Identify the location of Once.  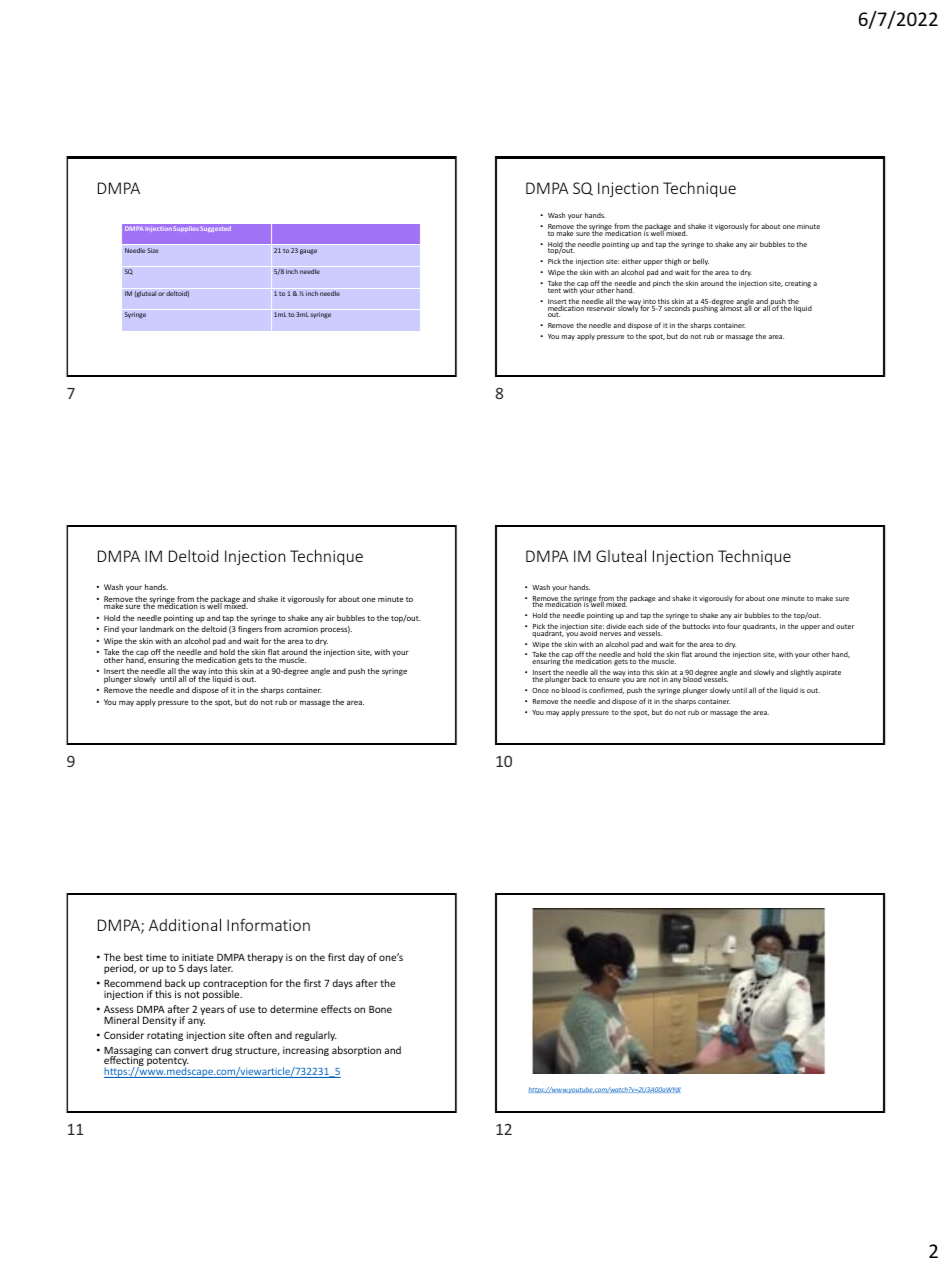
(540, 690).
